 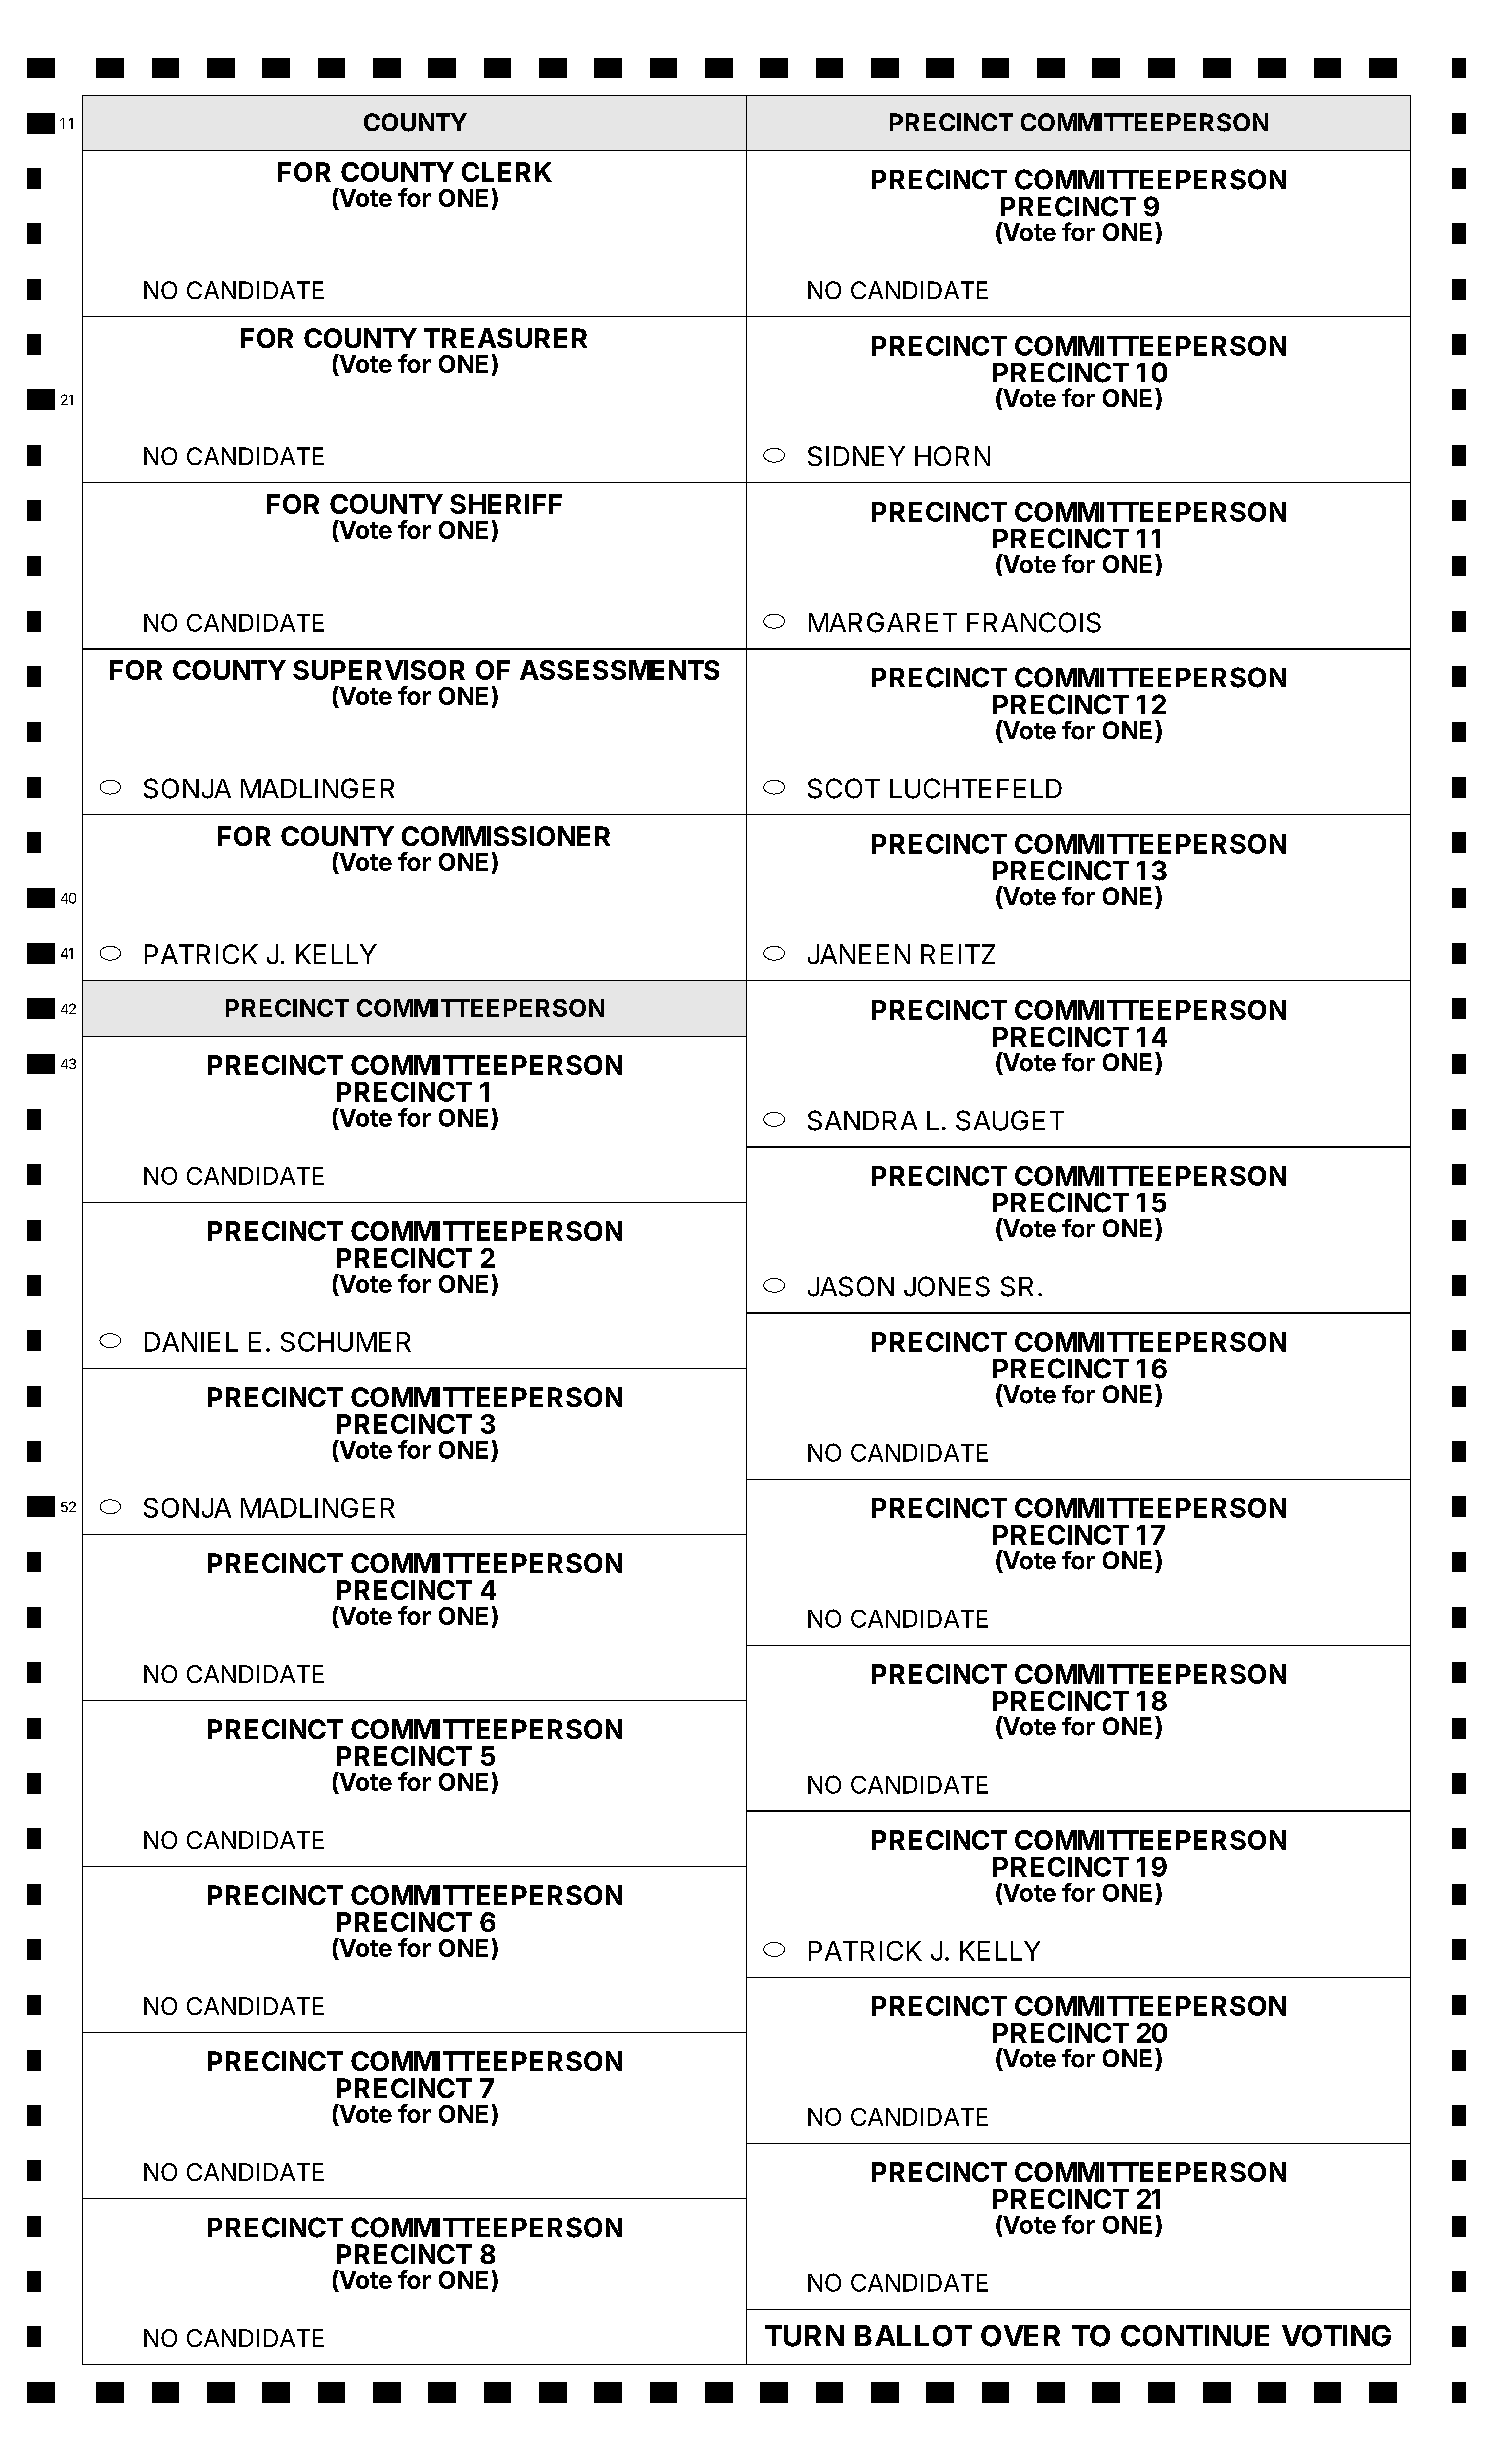 I want to click on SCOT, so click(x=844, y=788).
